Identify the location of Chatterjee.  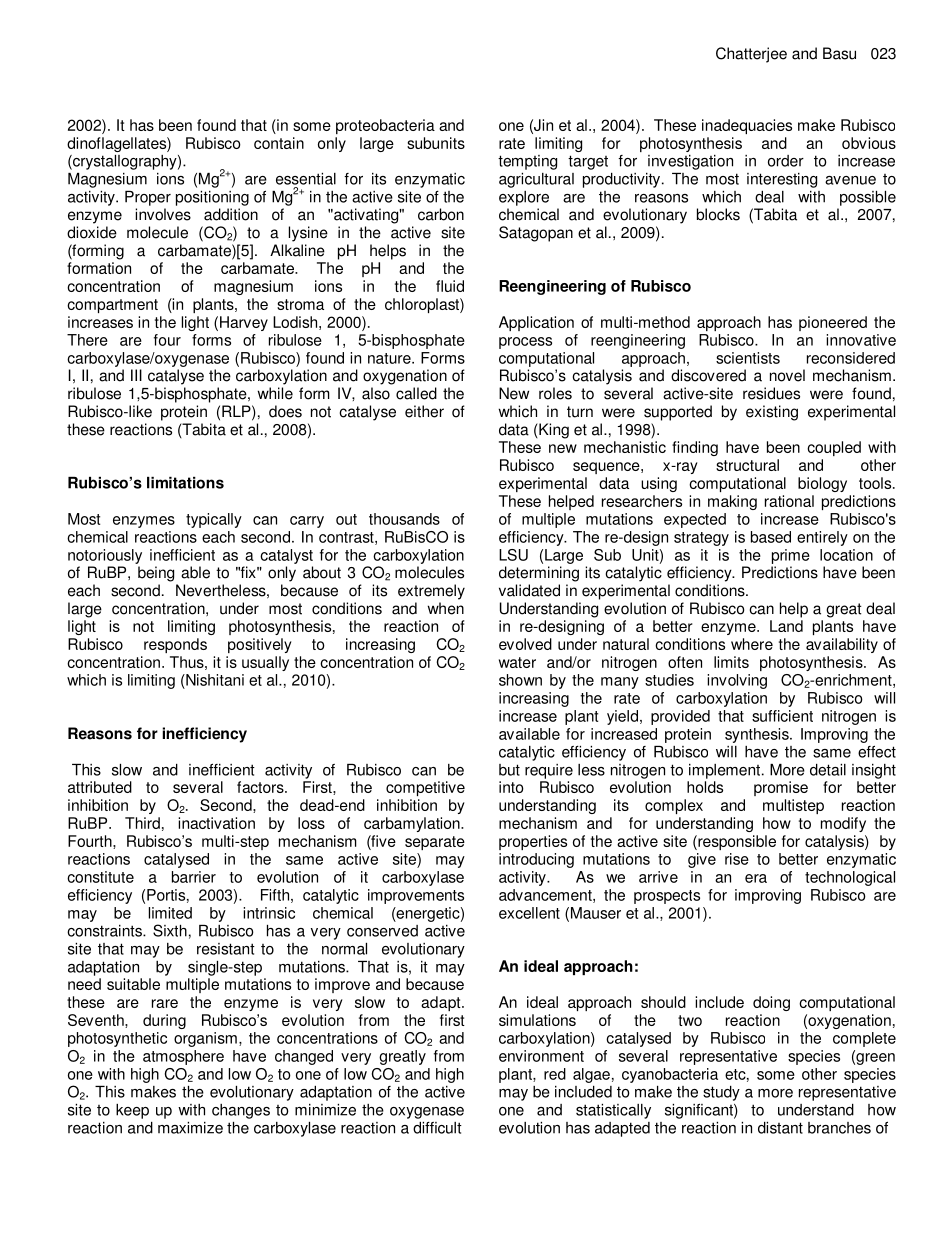
(751, 55).
